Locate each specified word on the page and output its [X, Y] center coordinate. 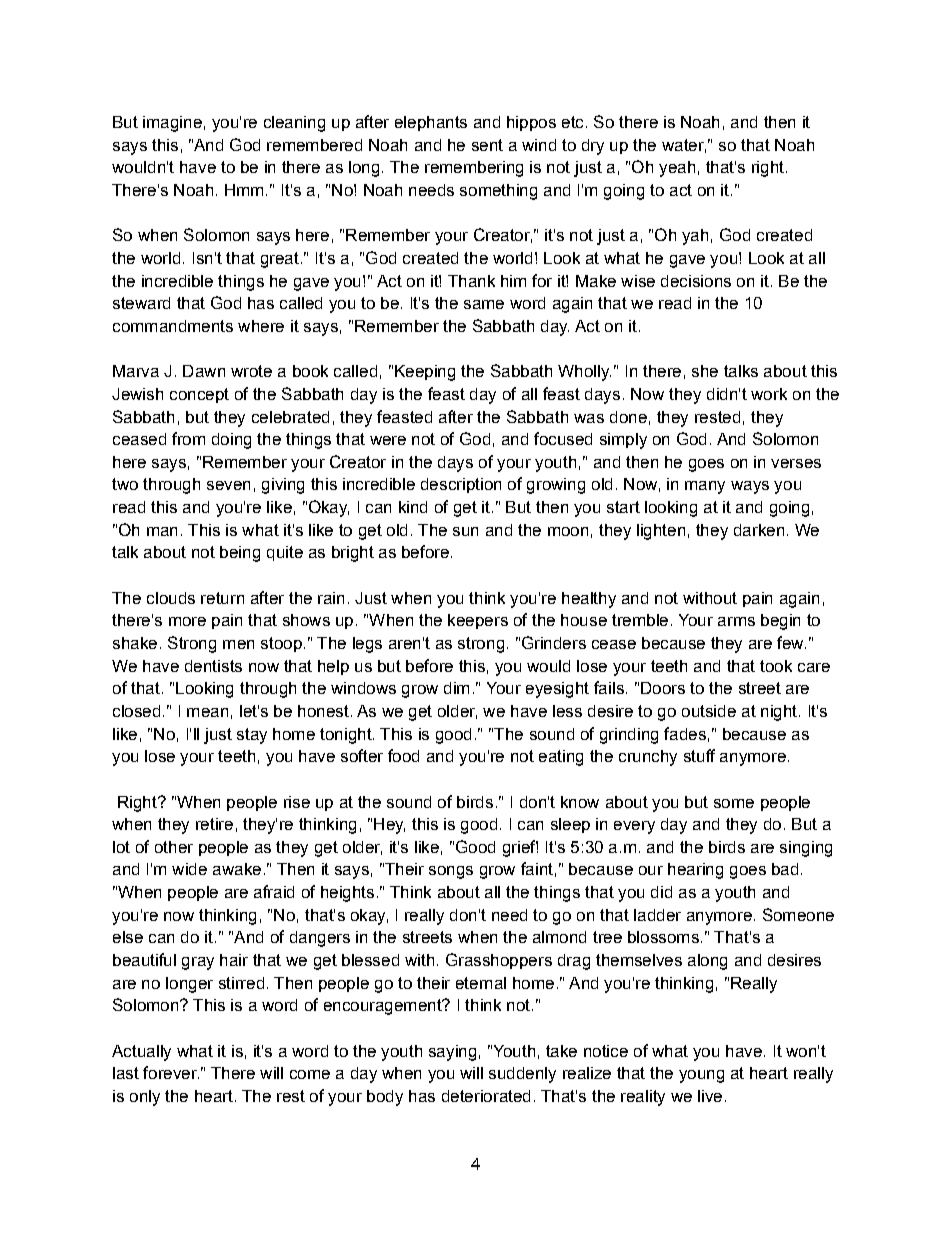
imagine [172, 124]
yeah [677, 169]
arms [736, 621]
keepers [478, 621]
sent [487, 145]
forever [171, 1072]
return [222, 598]
